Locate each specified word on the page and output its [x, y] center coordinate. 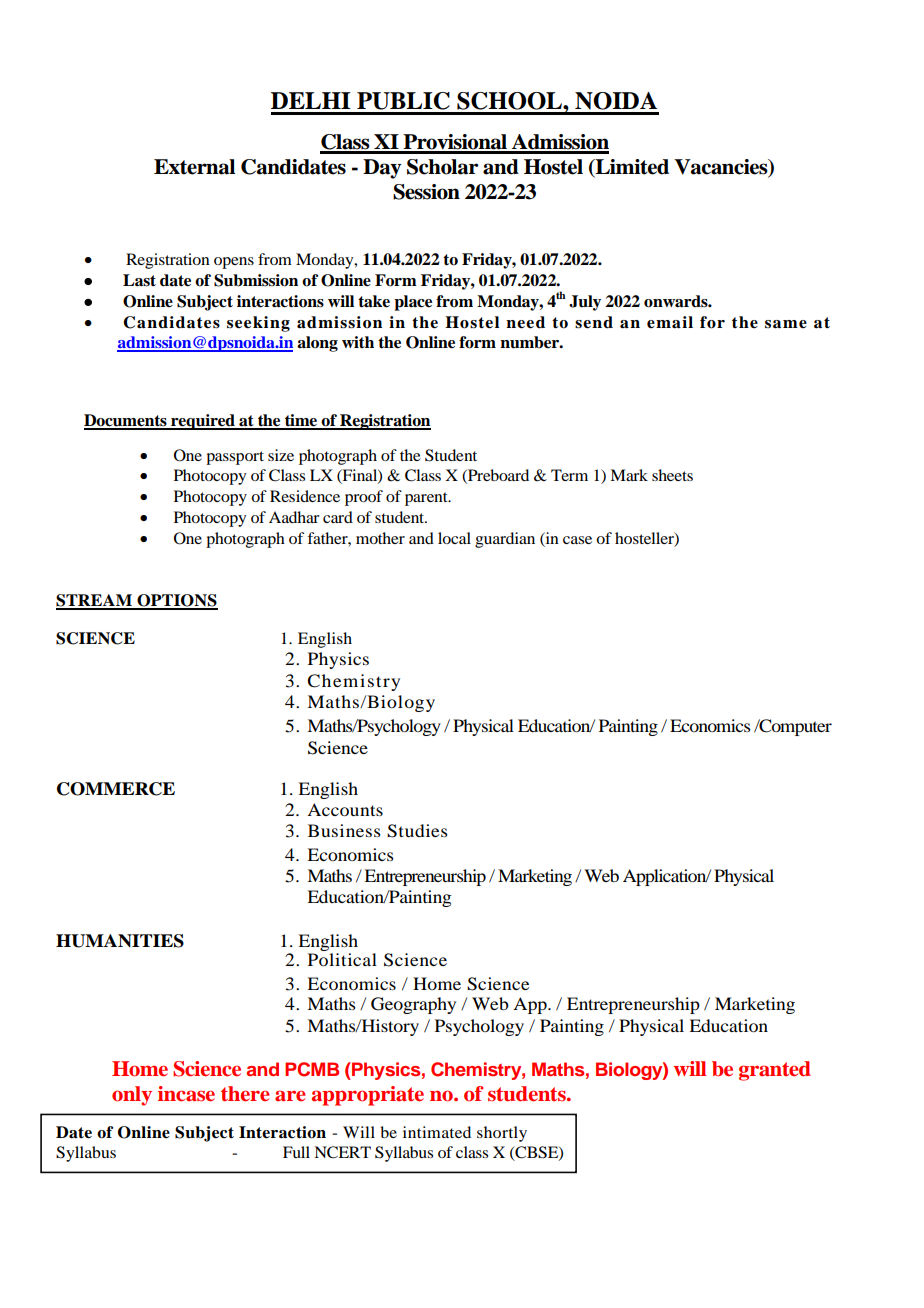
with [358, 342]
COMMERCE [116, 789]
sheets [672, 475]
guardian [505, 540]
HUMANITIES [120, 941]
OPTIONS [176, 601]
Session [426, 192]
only [132, 1096]
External [194, 167]
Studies [417, 831]
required [203, 422]
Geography [413, 1005]
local [454, 538]
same [786, 324]
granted [775, 1071]
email [670, 322]
